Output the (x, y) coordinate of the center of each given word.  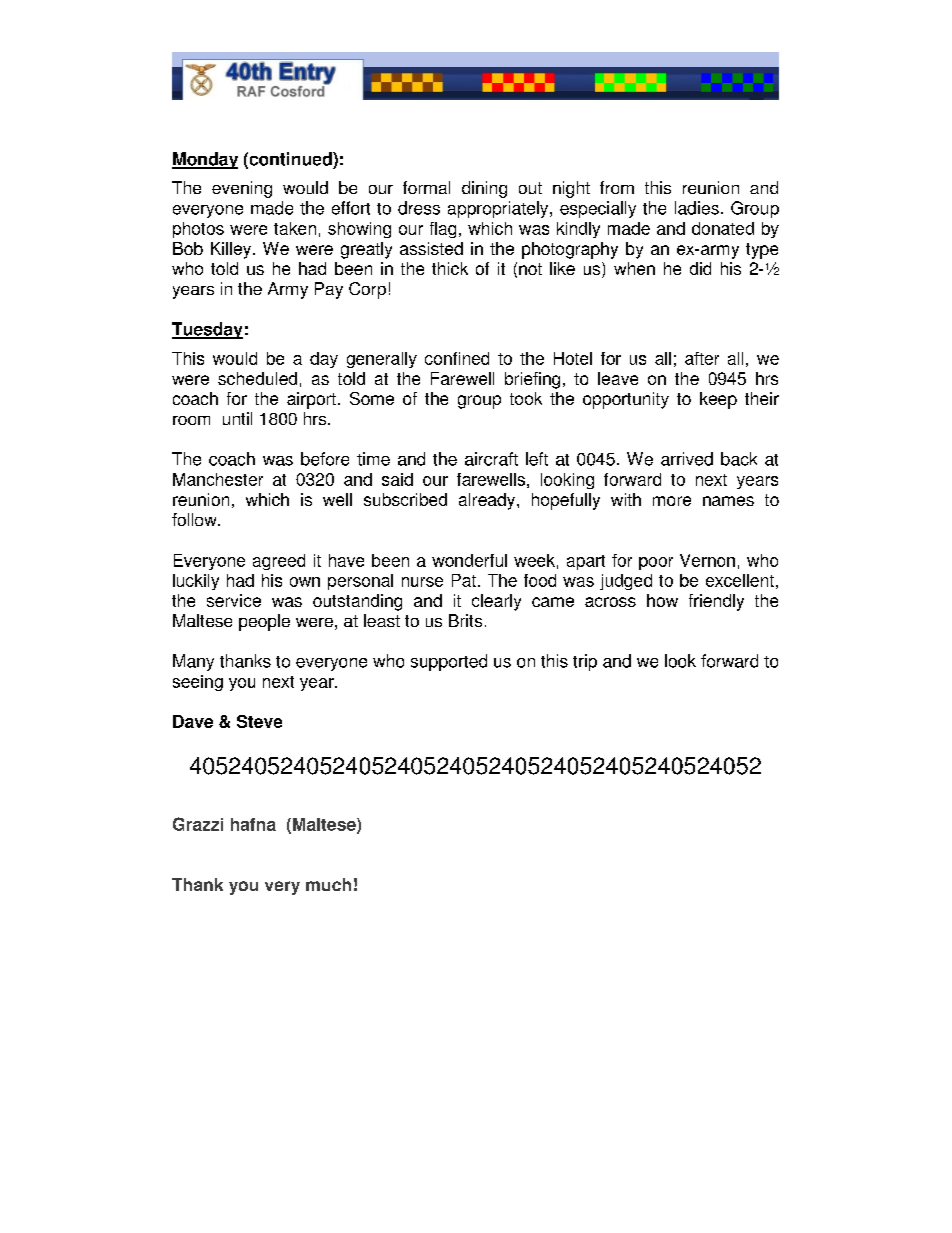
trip (585, 662)
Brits (465, 620)
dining (484, 189)
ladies (697, 208)
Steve (259, 721)
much (328, 884)
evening (242, 189)
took (526, 398)
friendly (716, 602)
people (264, 622)
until (237, 418)
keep (718, 400)
